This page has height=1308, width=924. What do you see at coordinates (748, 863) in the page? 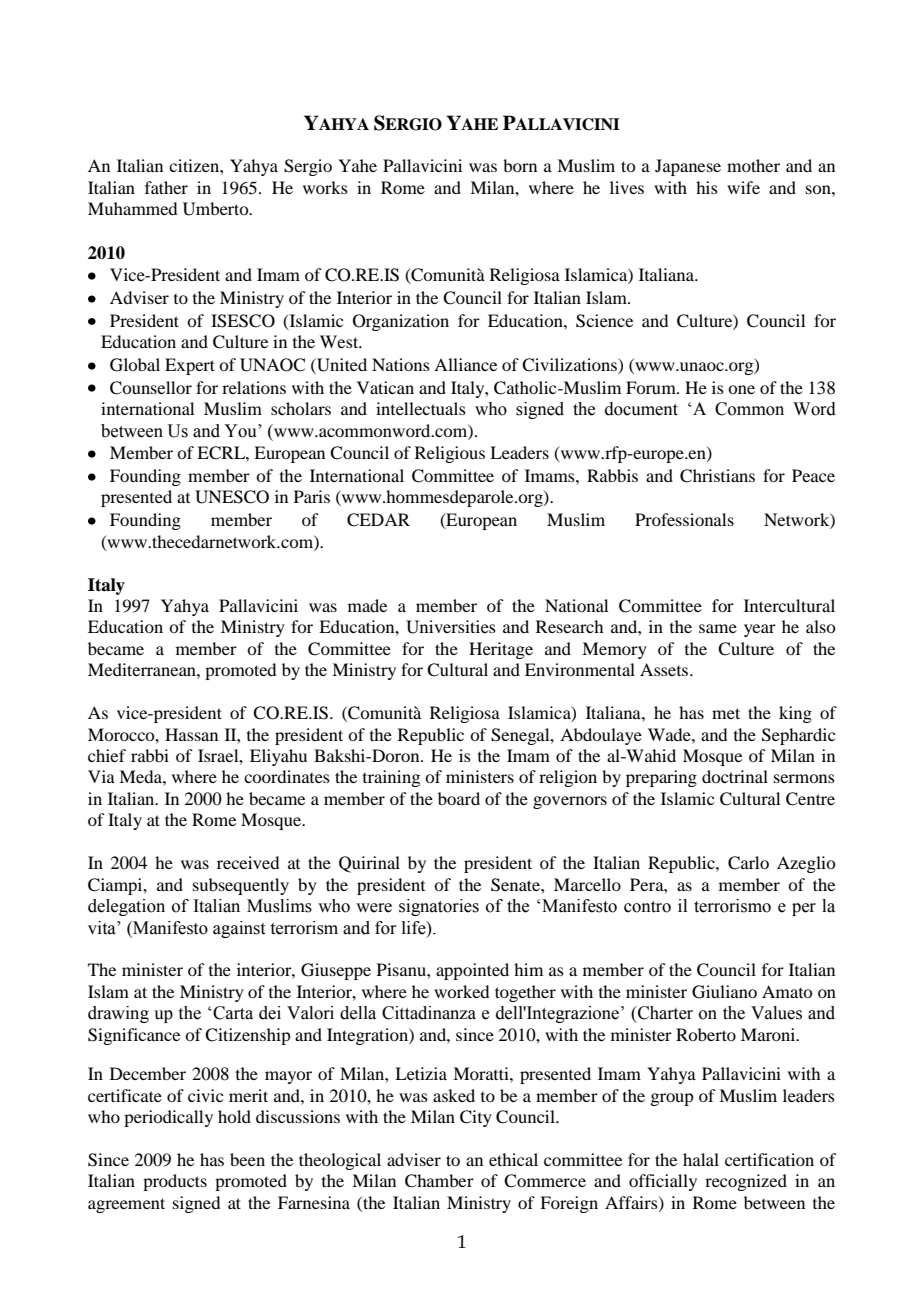
I see `Carlo` at bounding box center [748, 863].
